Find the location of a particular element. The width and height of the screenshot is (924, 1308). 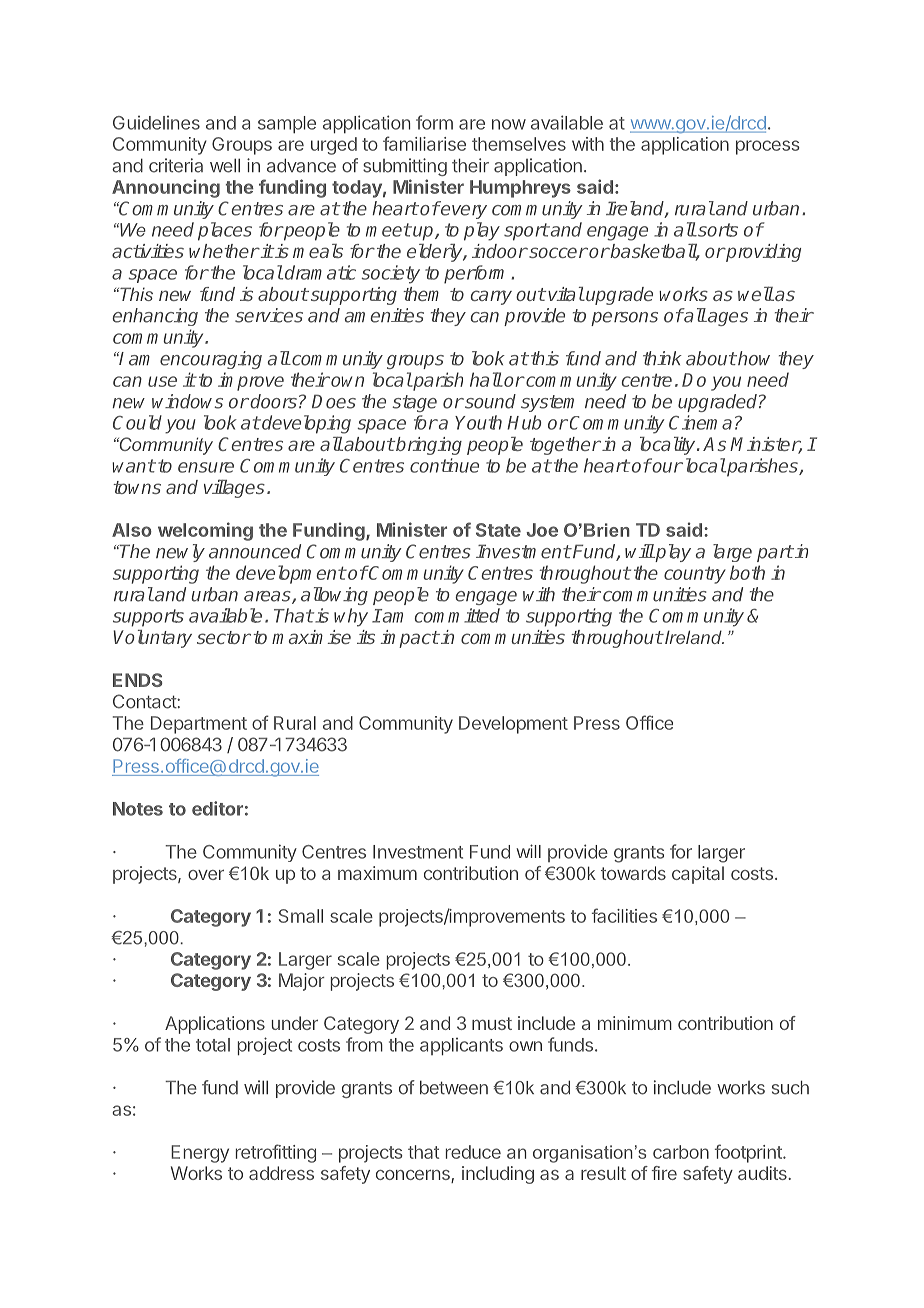

committed is located at coordinates (457, 615).
